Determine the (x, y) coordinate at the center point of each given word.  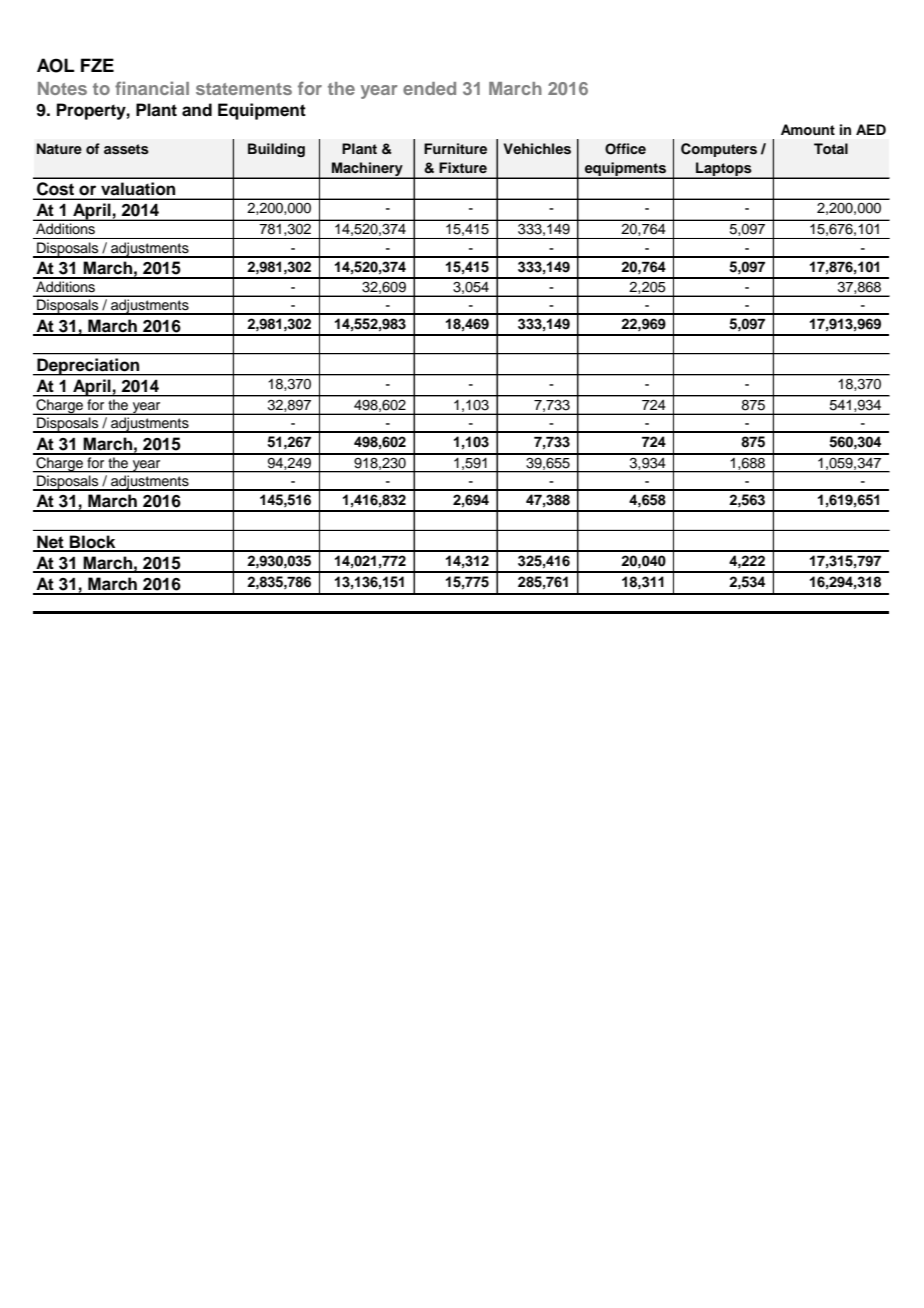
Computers (719, 150)
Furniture (455, 148)
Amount (808, 130)
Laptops (724, 170)
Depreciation (88, 367)
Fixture (463, 167)
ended (429, 88)
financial (152, 88)
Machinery (367, 170)
